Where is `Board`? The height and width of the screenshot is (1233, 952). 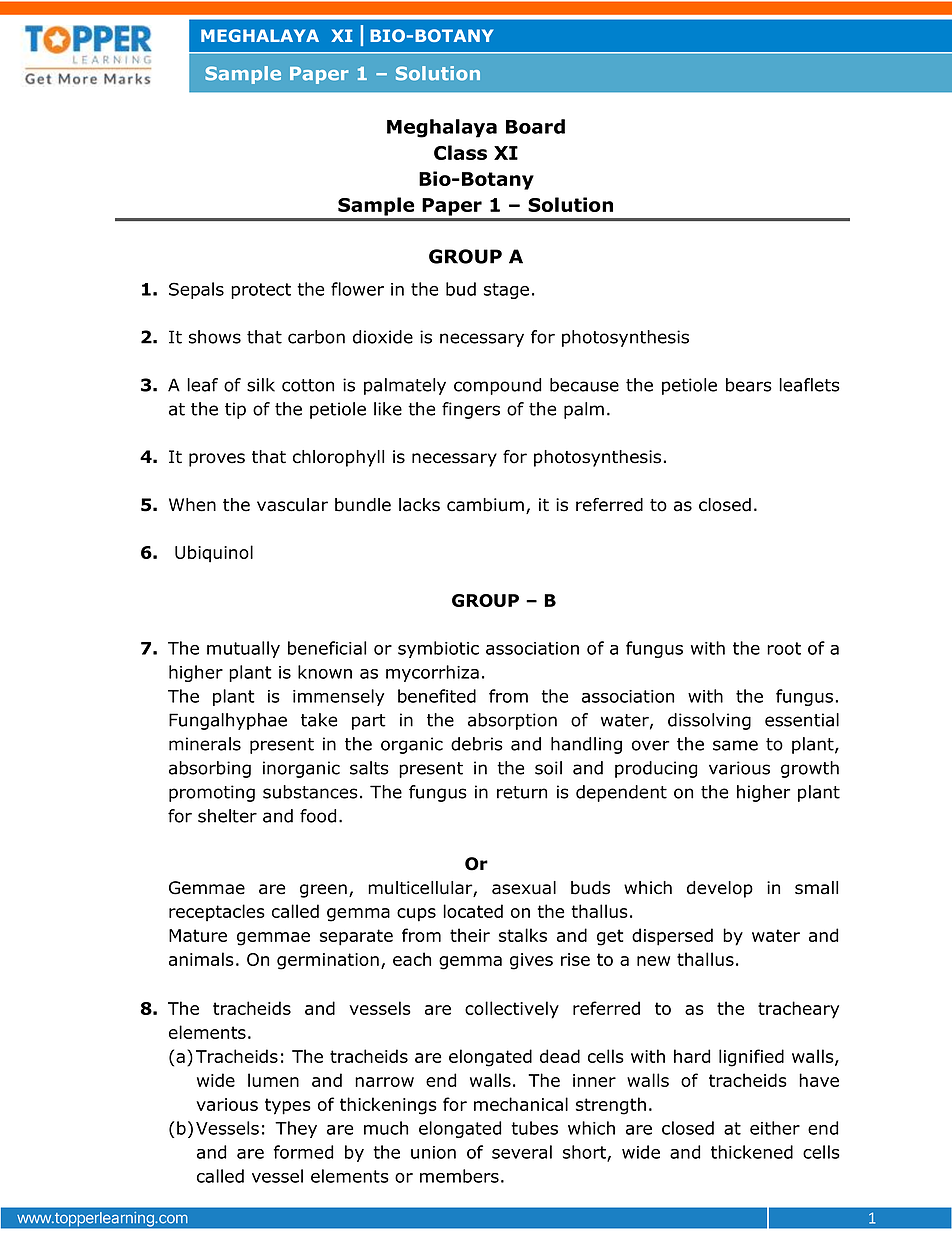 Board is located at coordinates (535, 126).
